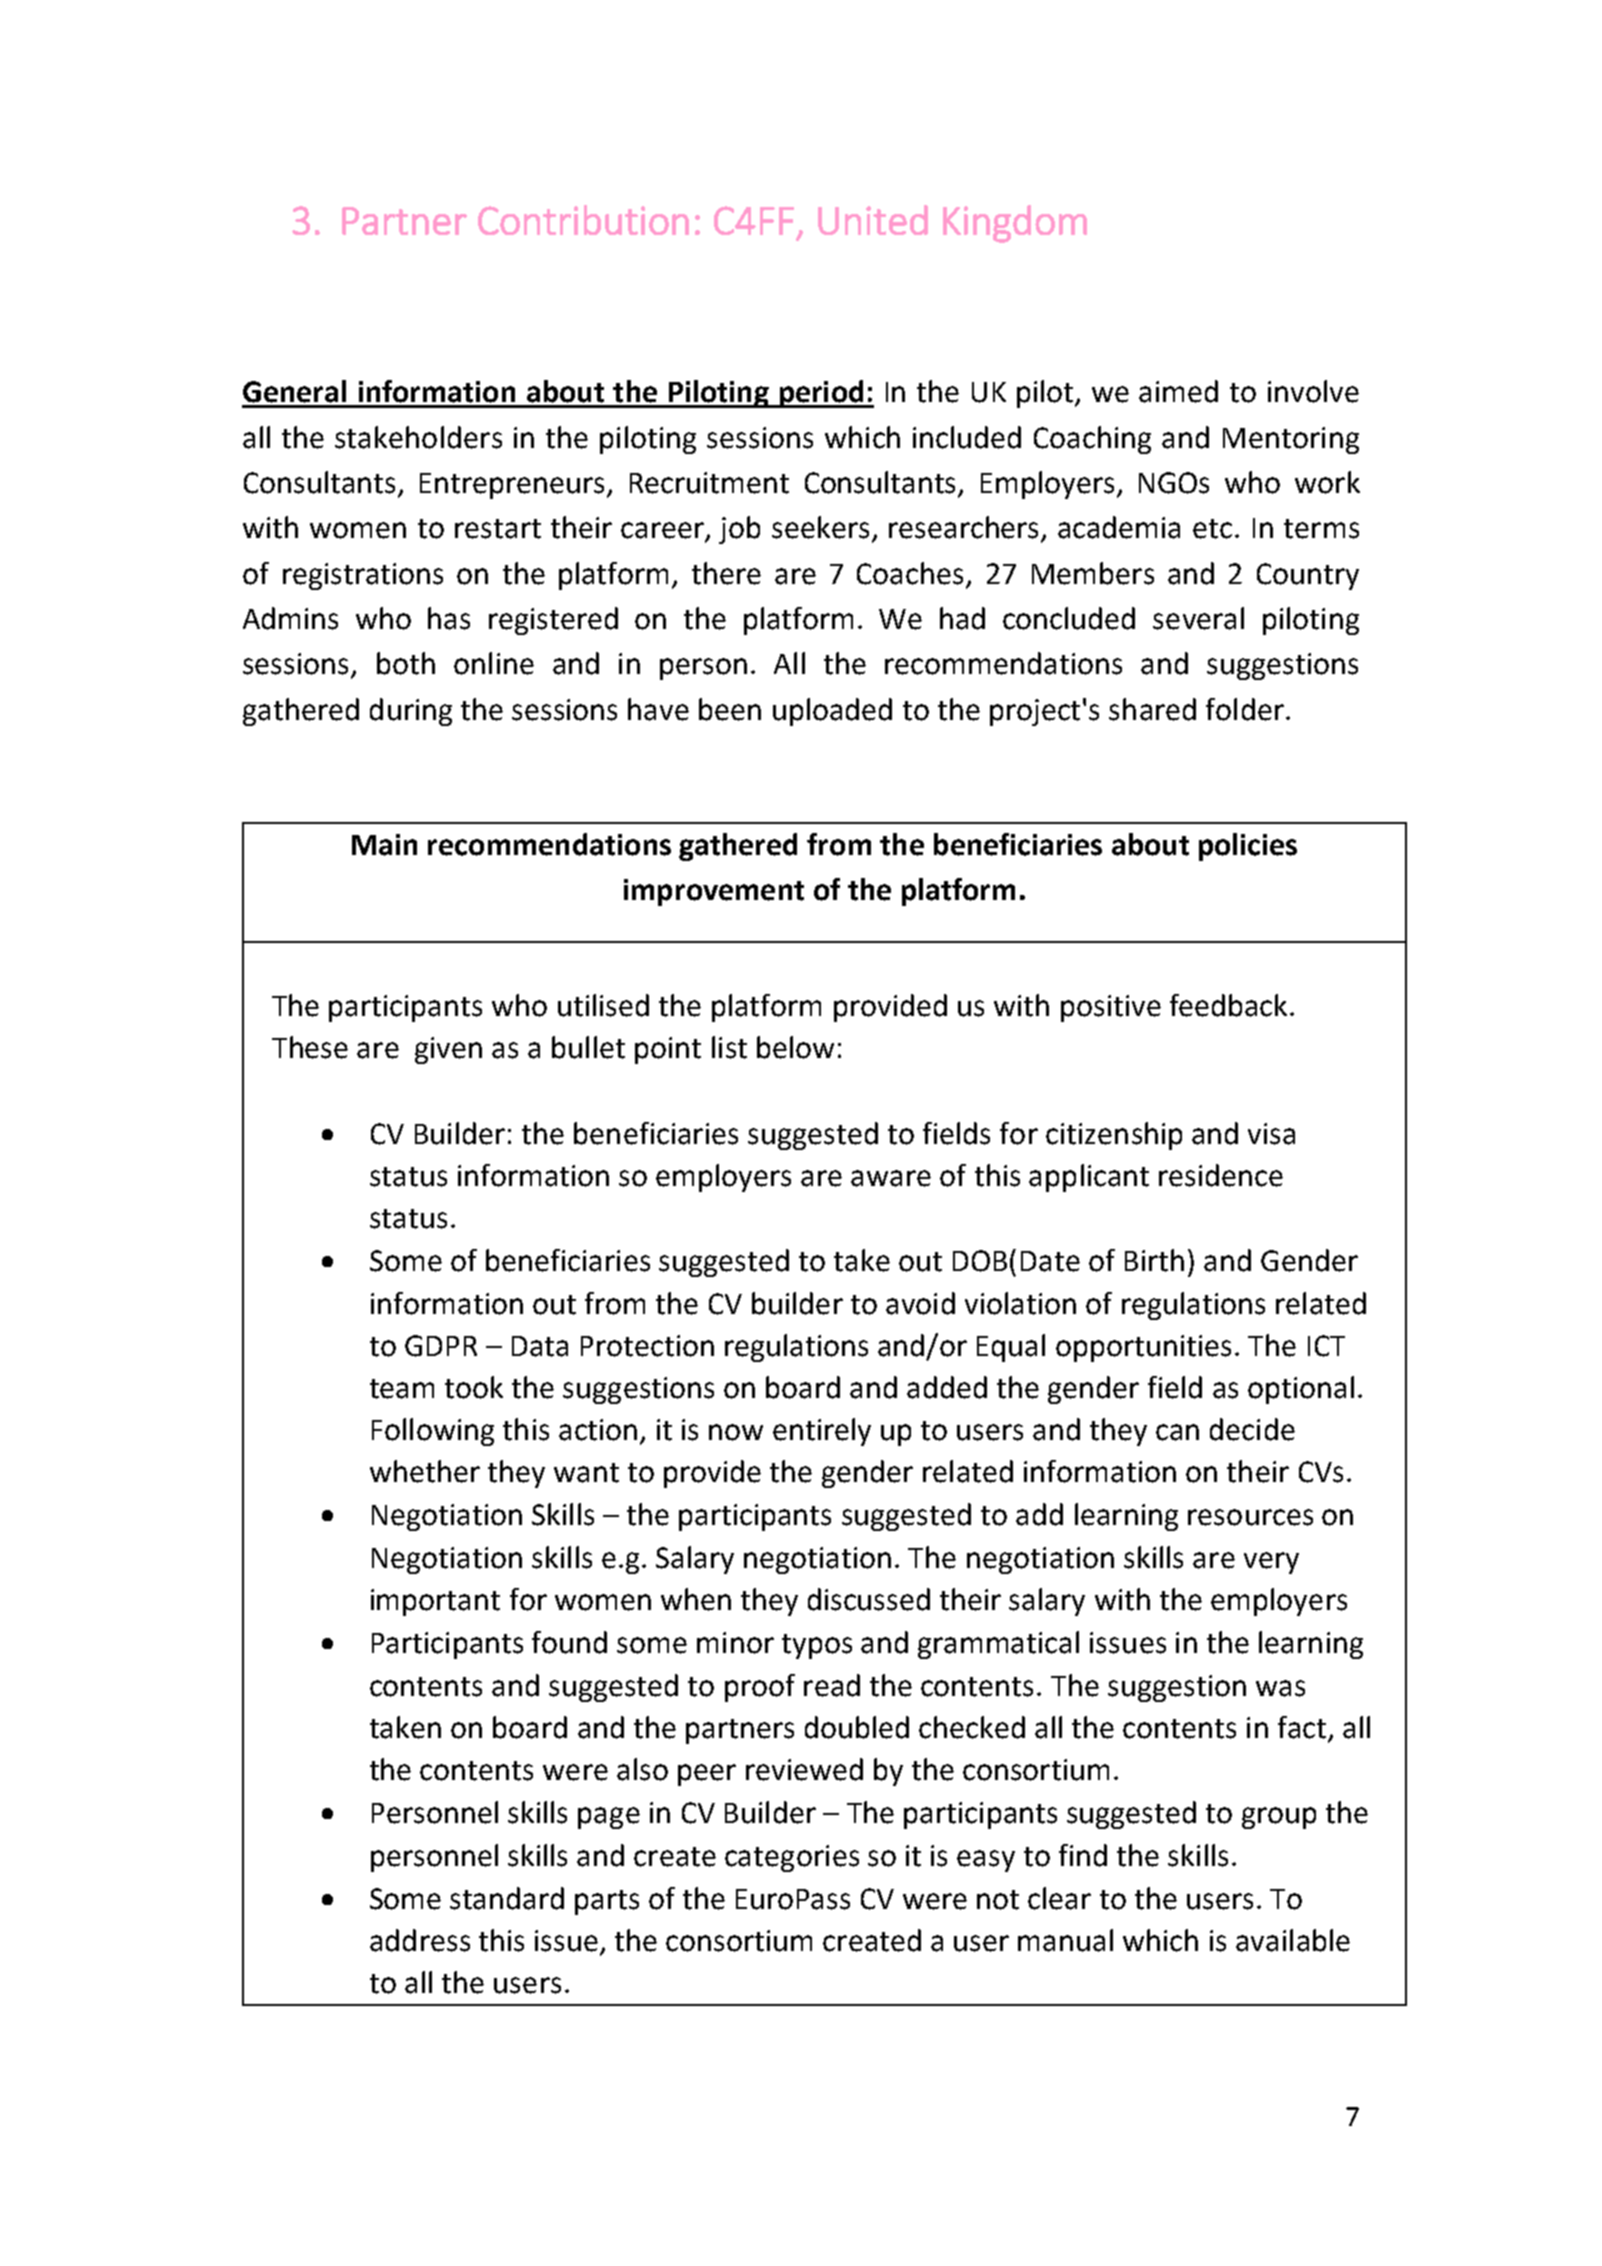 This page has height=2266, width=1602. I want to click on feedback, so click(1228, 1005).
